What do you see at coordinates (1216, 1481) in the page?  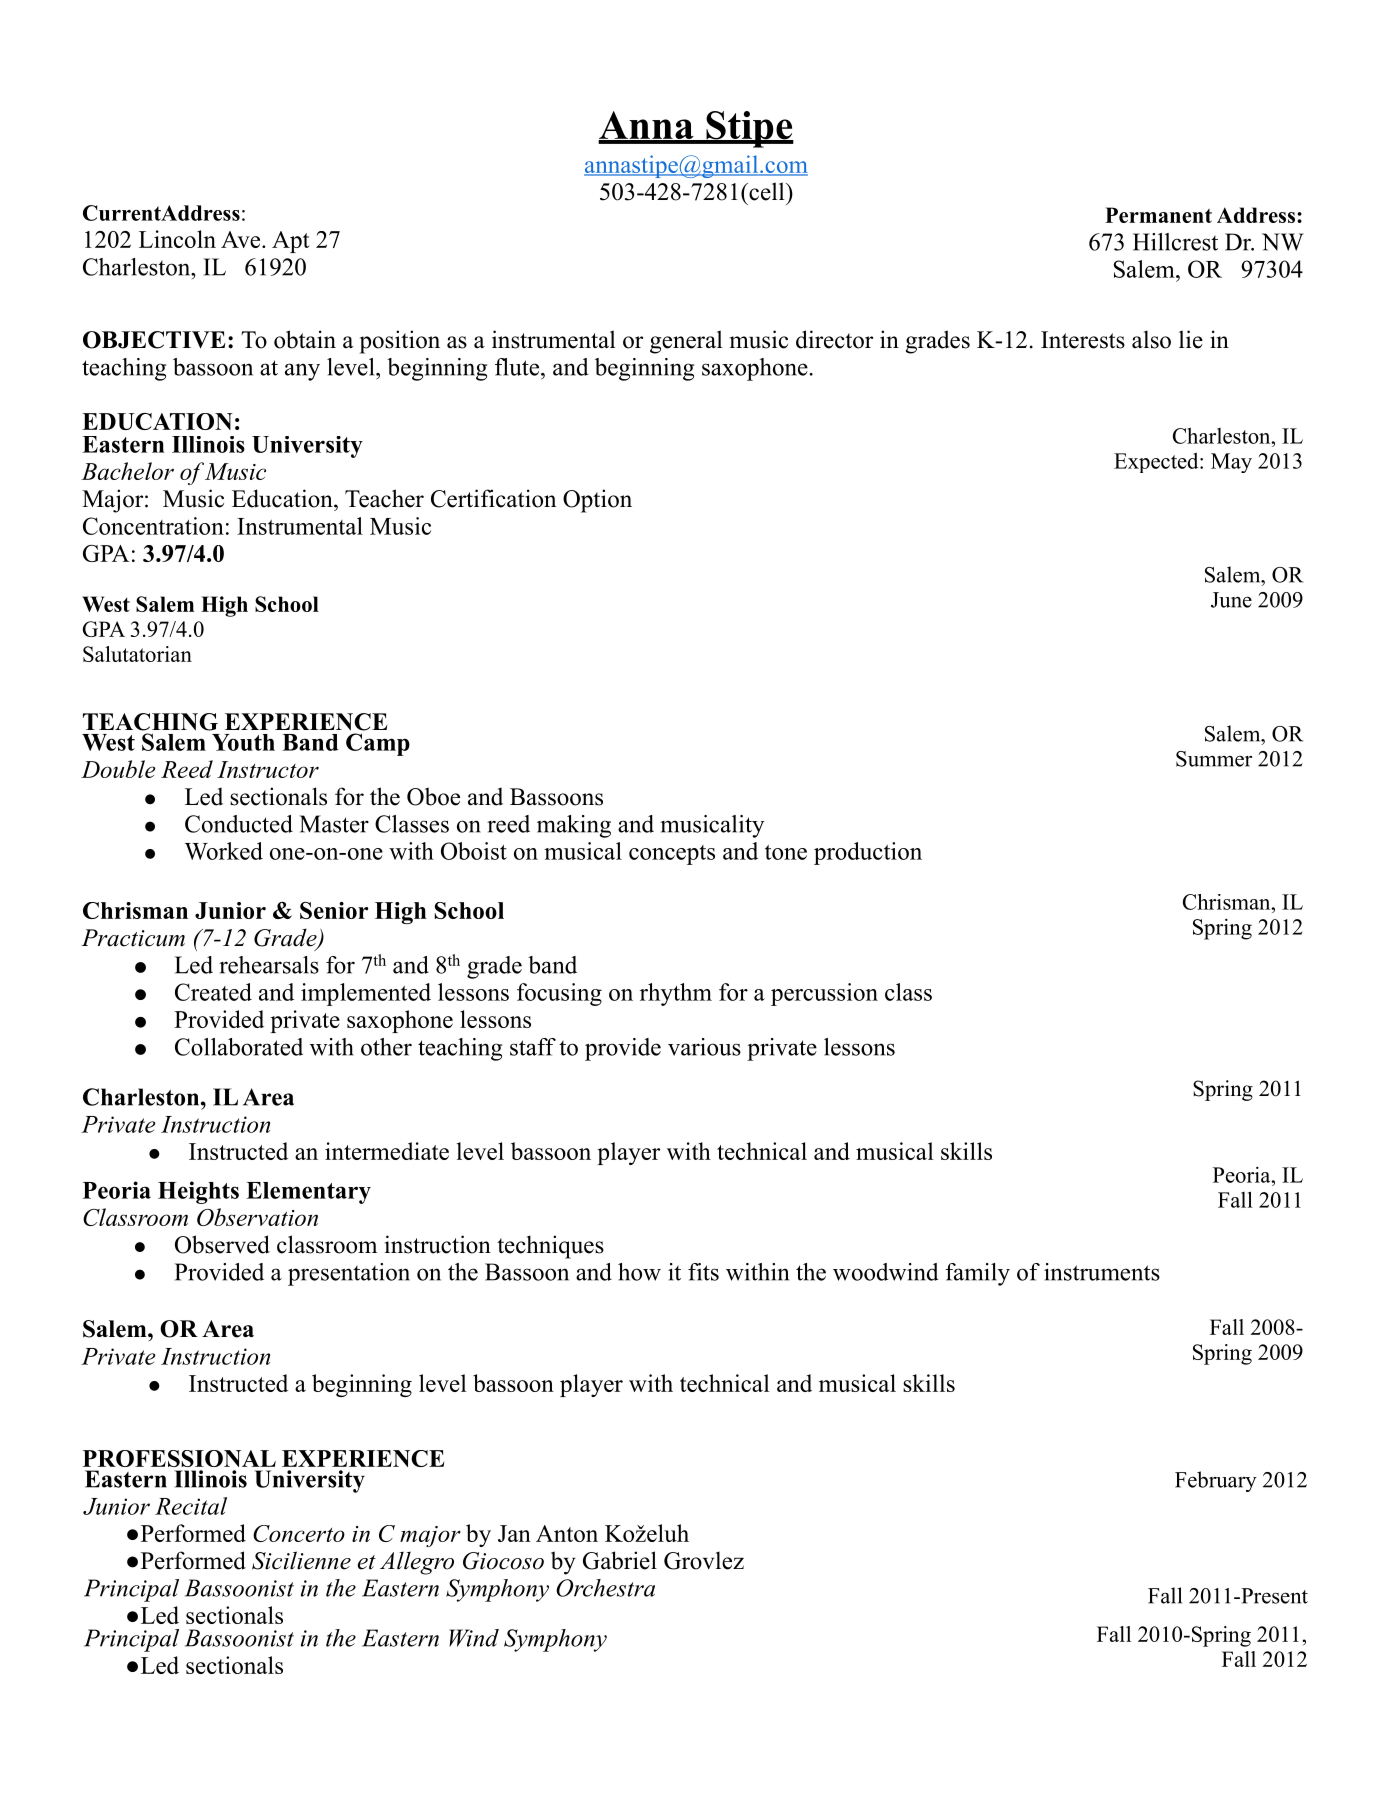 I see `February` at bounding box center [1216, 1481].
